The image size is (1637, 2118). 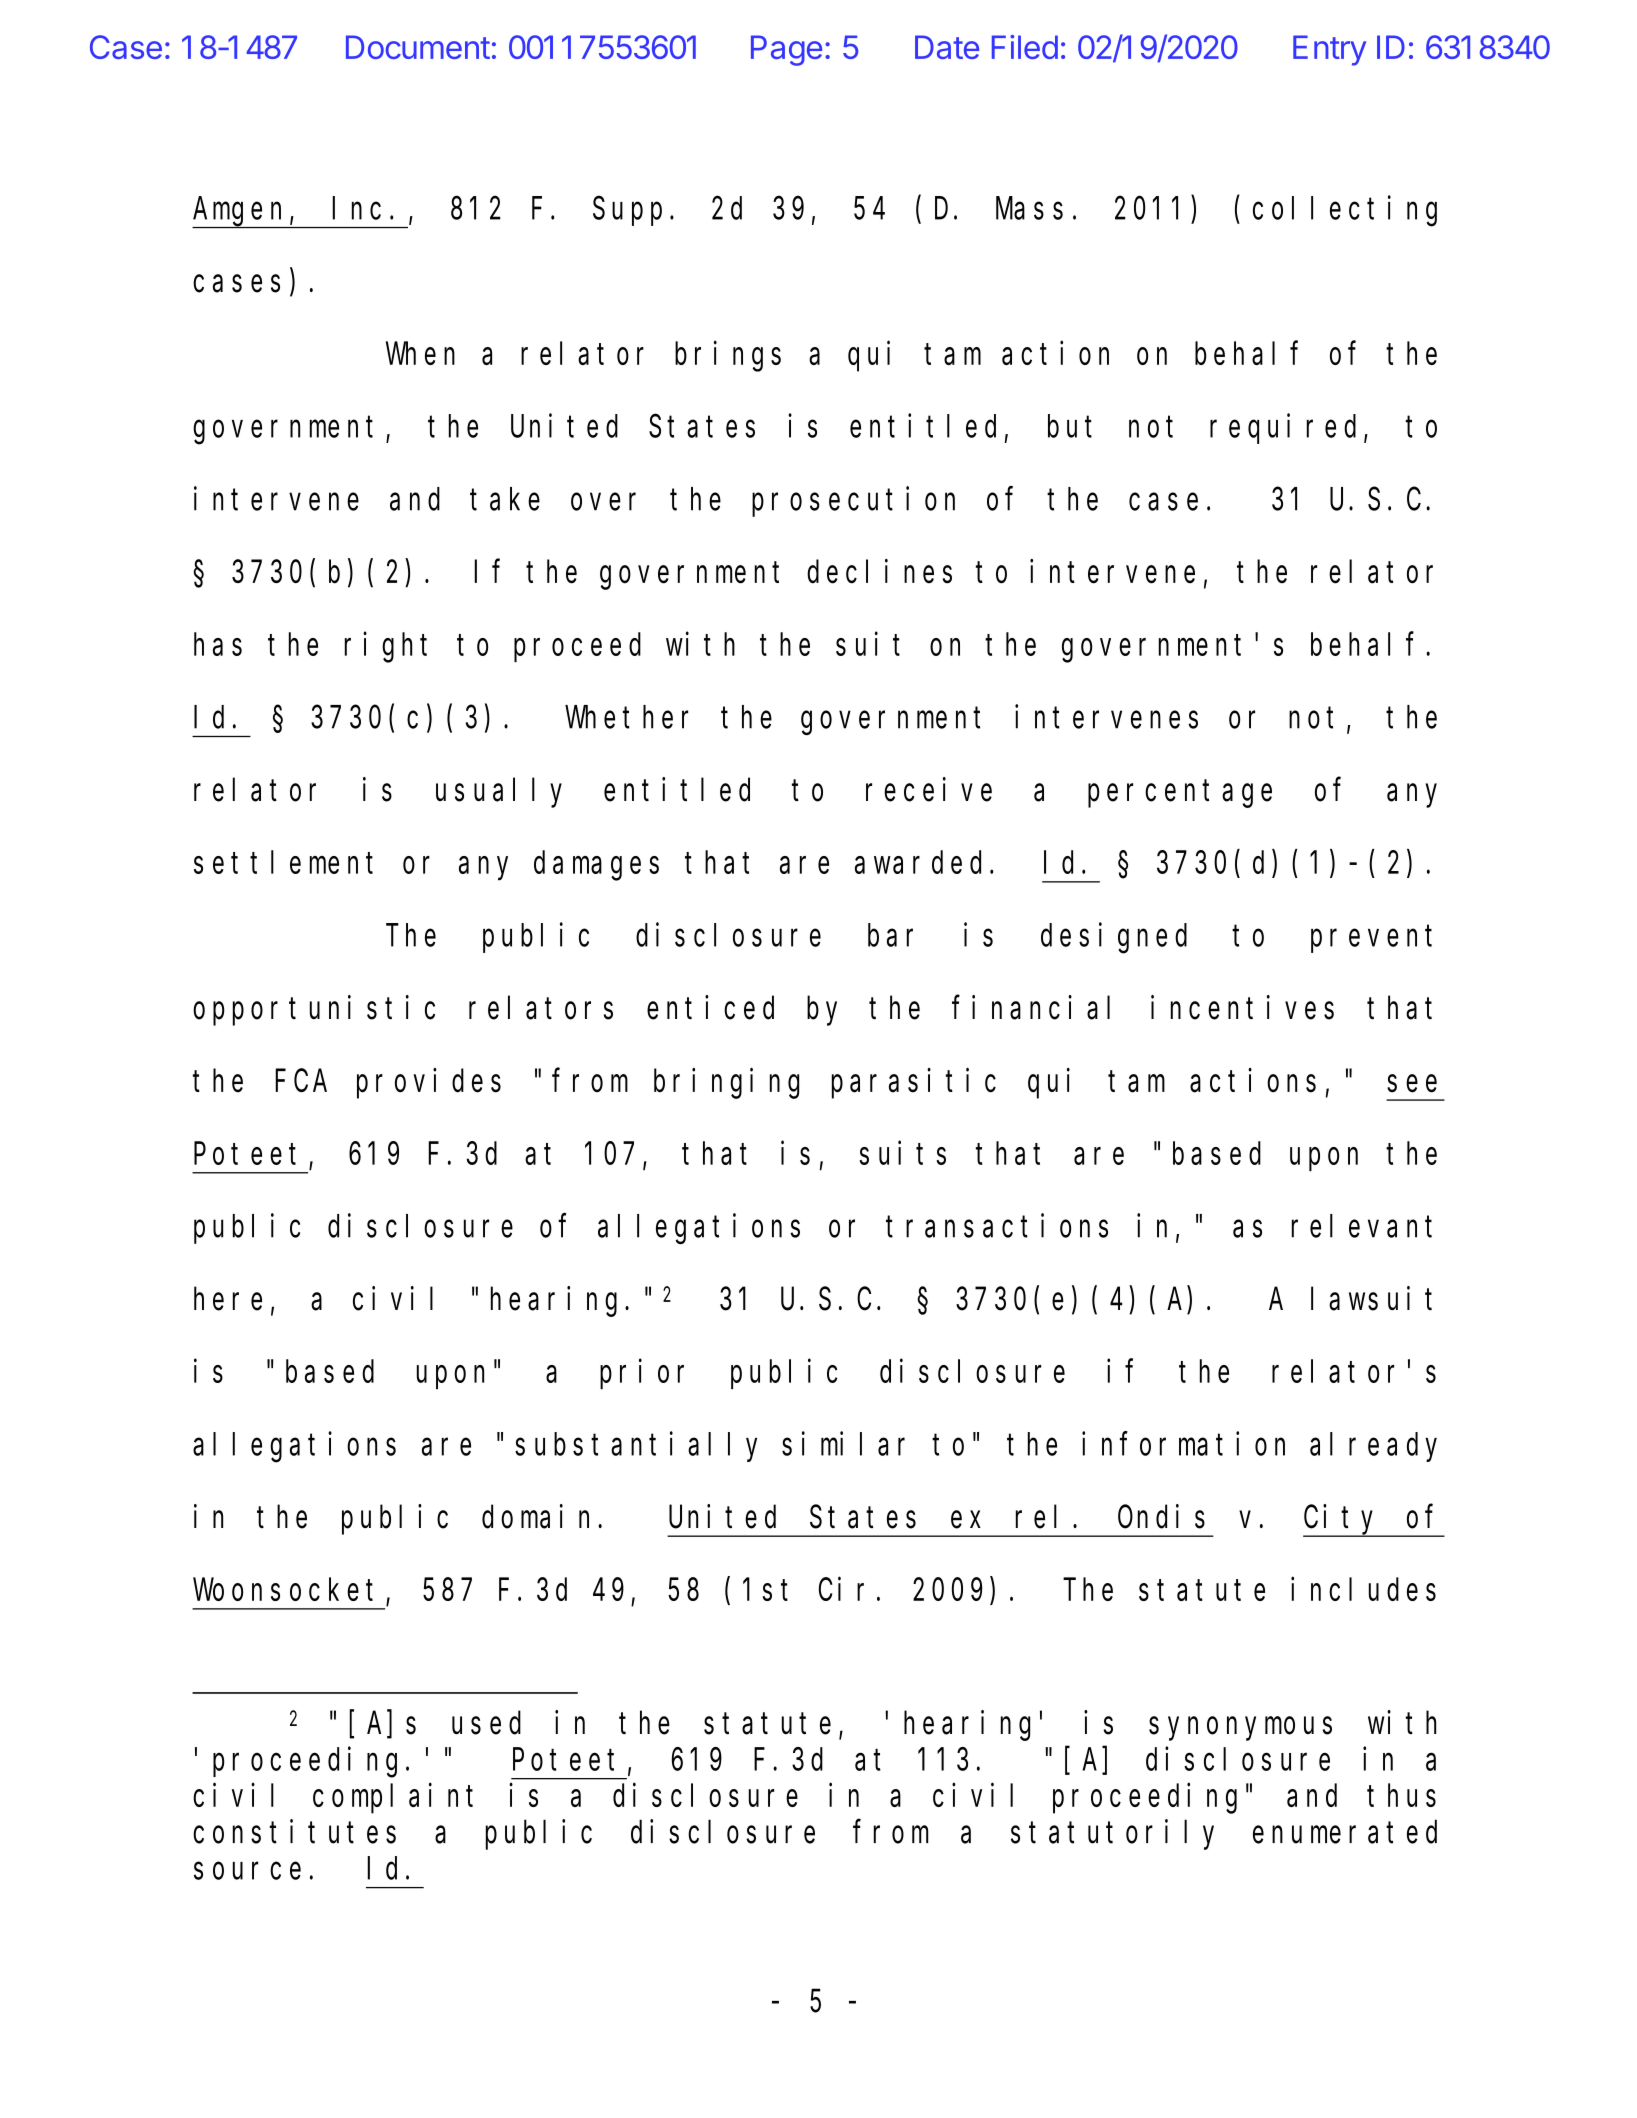 What do you see at coordinates (728, 356) in the screenshot?
I see `brings` at bounding box center [728, 356].
